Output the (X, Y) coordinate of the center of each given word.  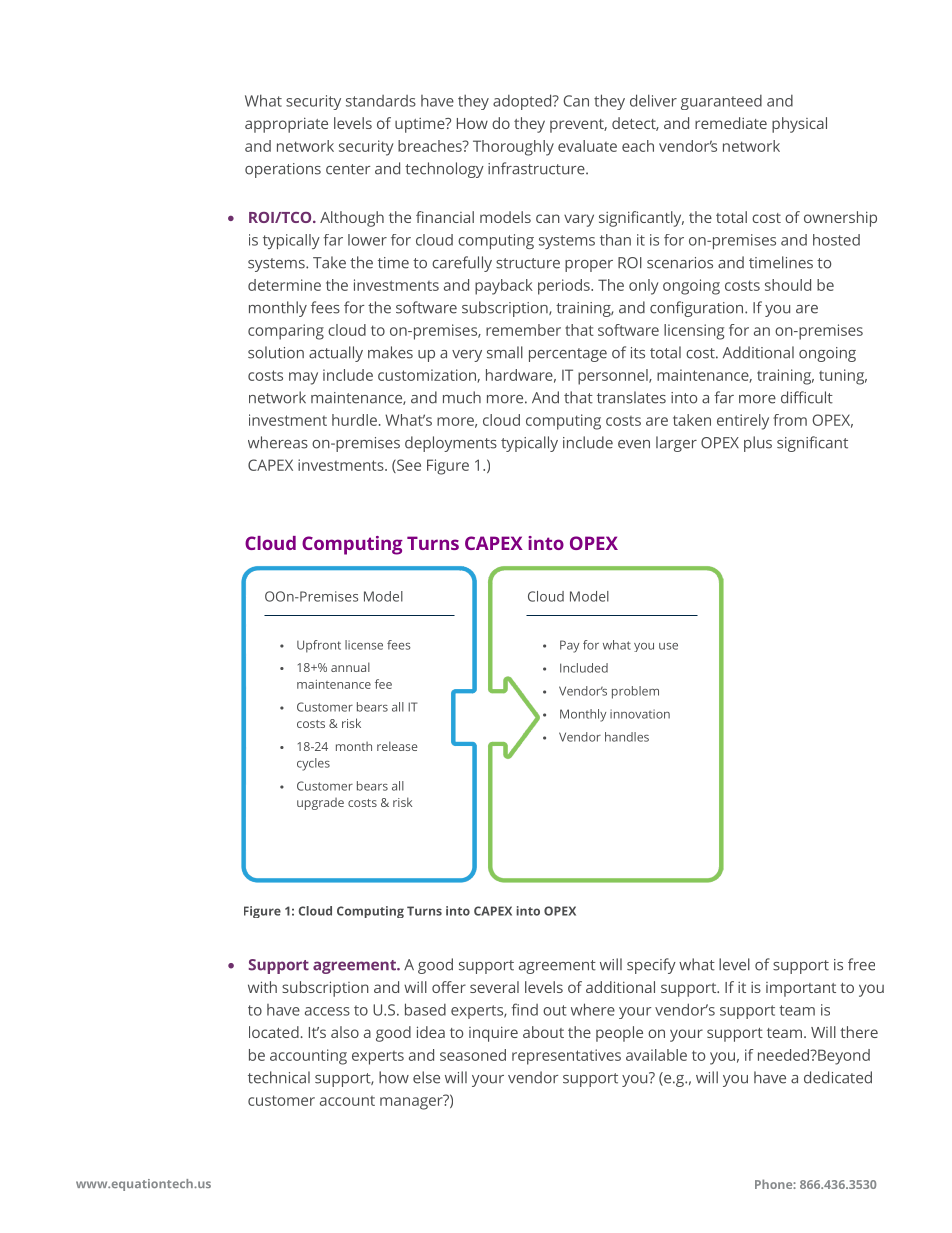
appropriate (286, 125)
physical (799, 125)
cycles (313, 764)
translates (631, 397)
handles (627, 737)
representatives (566, 1057)
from (790, 420)
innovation (640, 714)
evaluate (587, 146)
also (345, 1032)
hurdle (354, 420)
